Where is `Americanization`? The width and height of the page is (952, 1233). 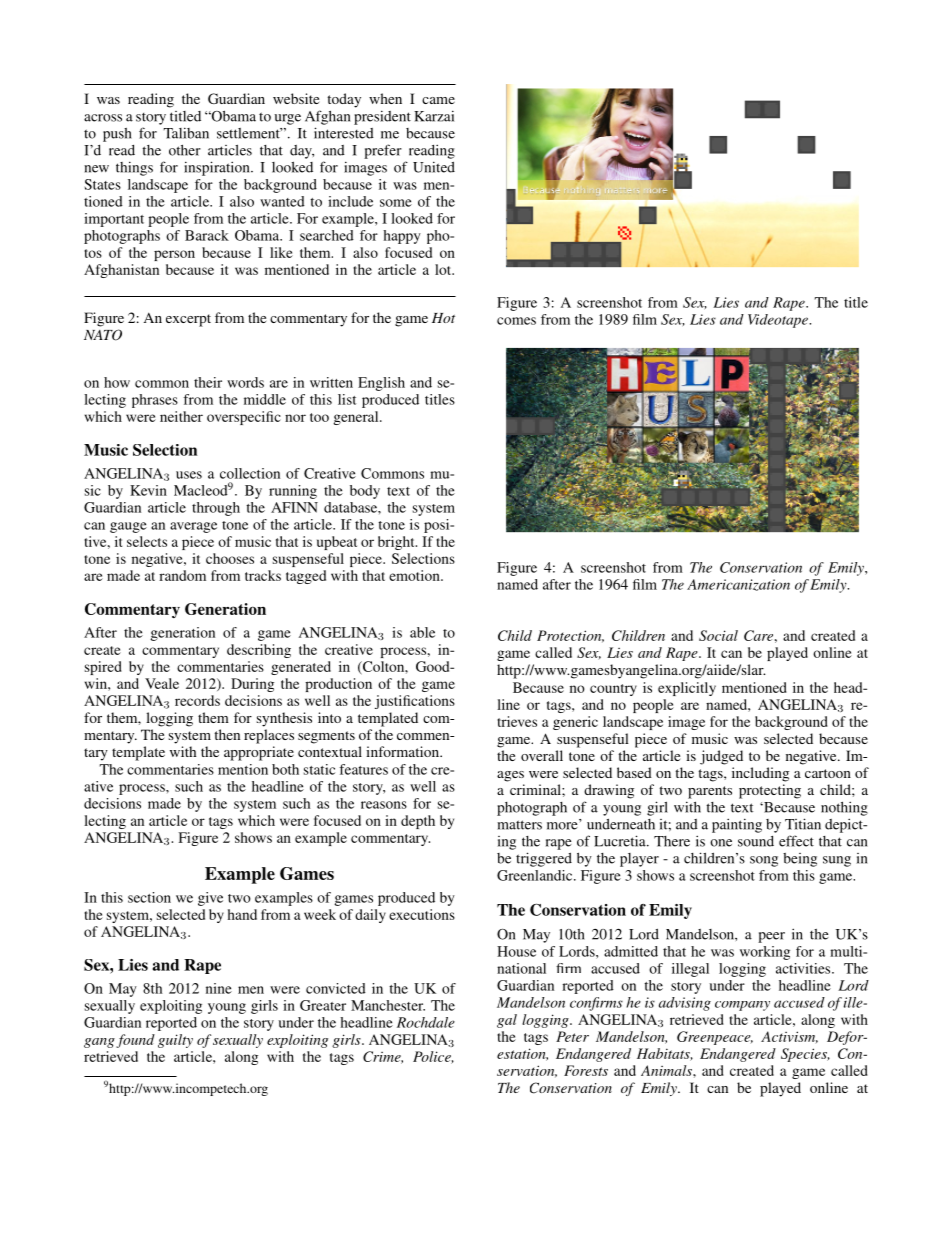
Americanization is located at coordinates (738, 585).
